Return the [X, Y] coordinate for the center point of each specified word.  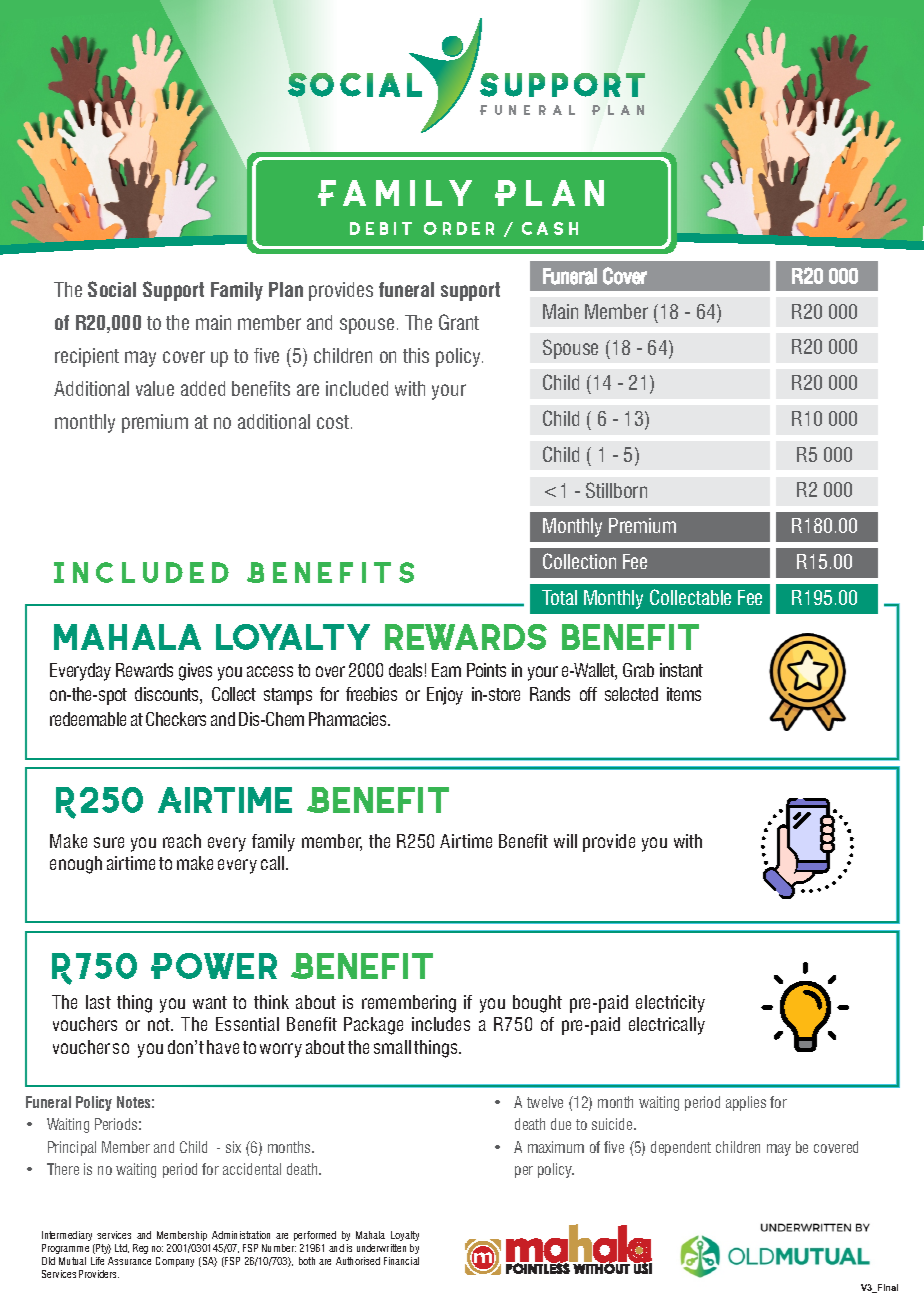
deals [405, 670]
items [684, 694]
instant [681, 670]
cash [550, 228]
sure [109, 842]
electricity [670, 1004]
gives [195, 672]
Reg [140, 1249]
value [155, 388]
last [98, 1002]
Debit [381, 228]
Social [112, 289]
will [565, 841]
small [392, 1047]
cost [333, 422]
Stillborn [616, 490]
